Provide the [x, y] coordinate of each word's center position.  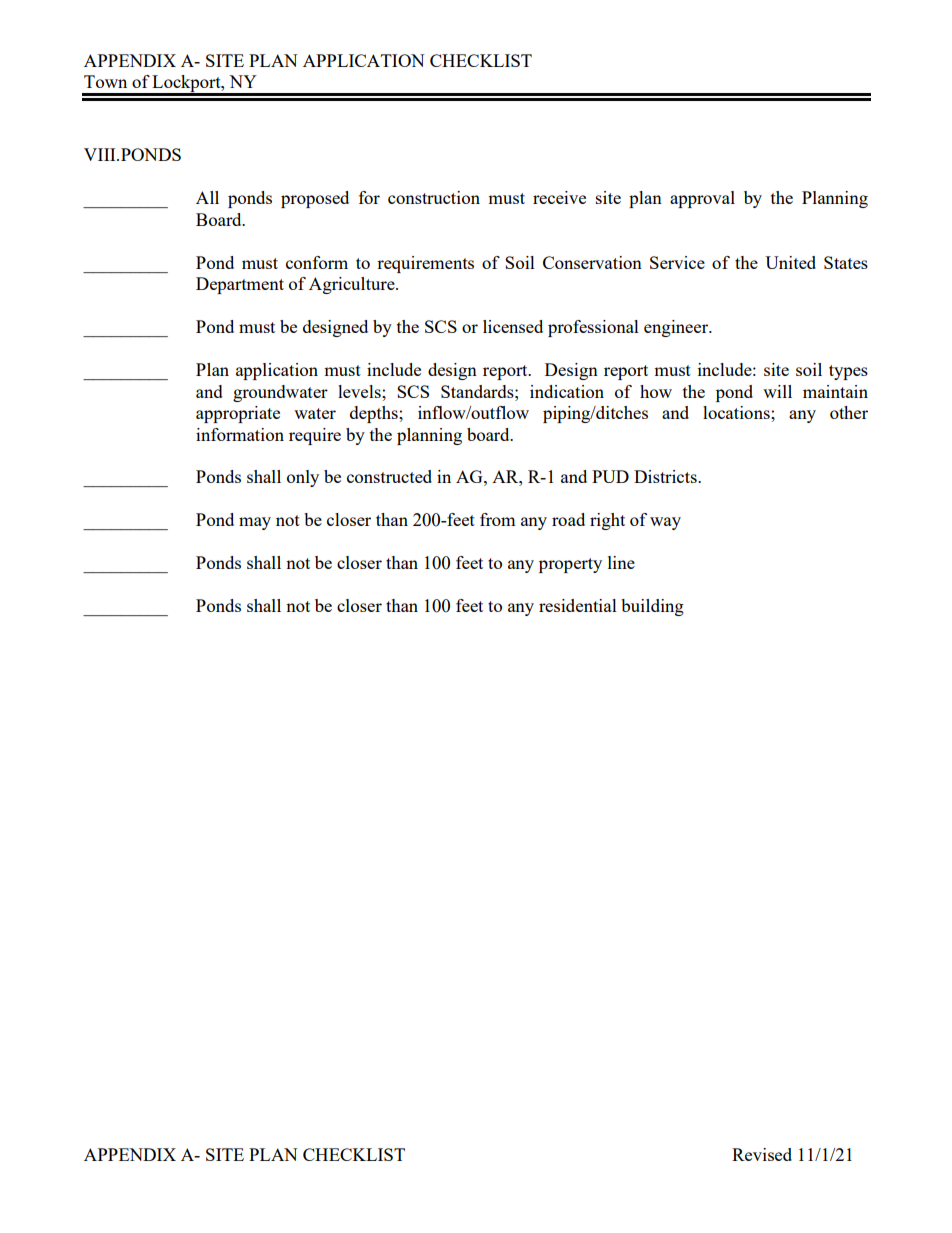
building [652, 607]
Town [105, 81]
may [255, 523]
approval [702, 199]
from [497, 519]
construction [434, 197]
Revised [762, 1154]
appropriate [238, 414]
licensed [513, 326]
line [621, 562]
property [570, 565]
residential [578, 605]
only [303, 478]
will [777, 391]
